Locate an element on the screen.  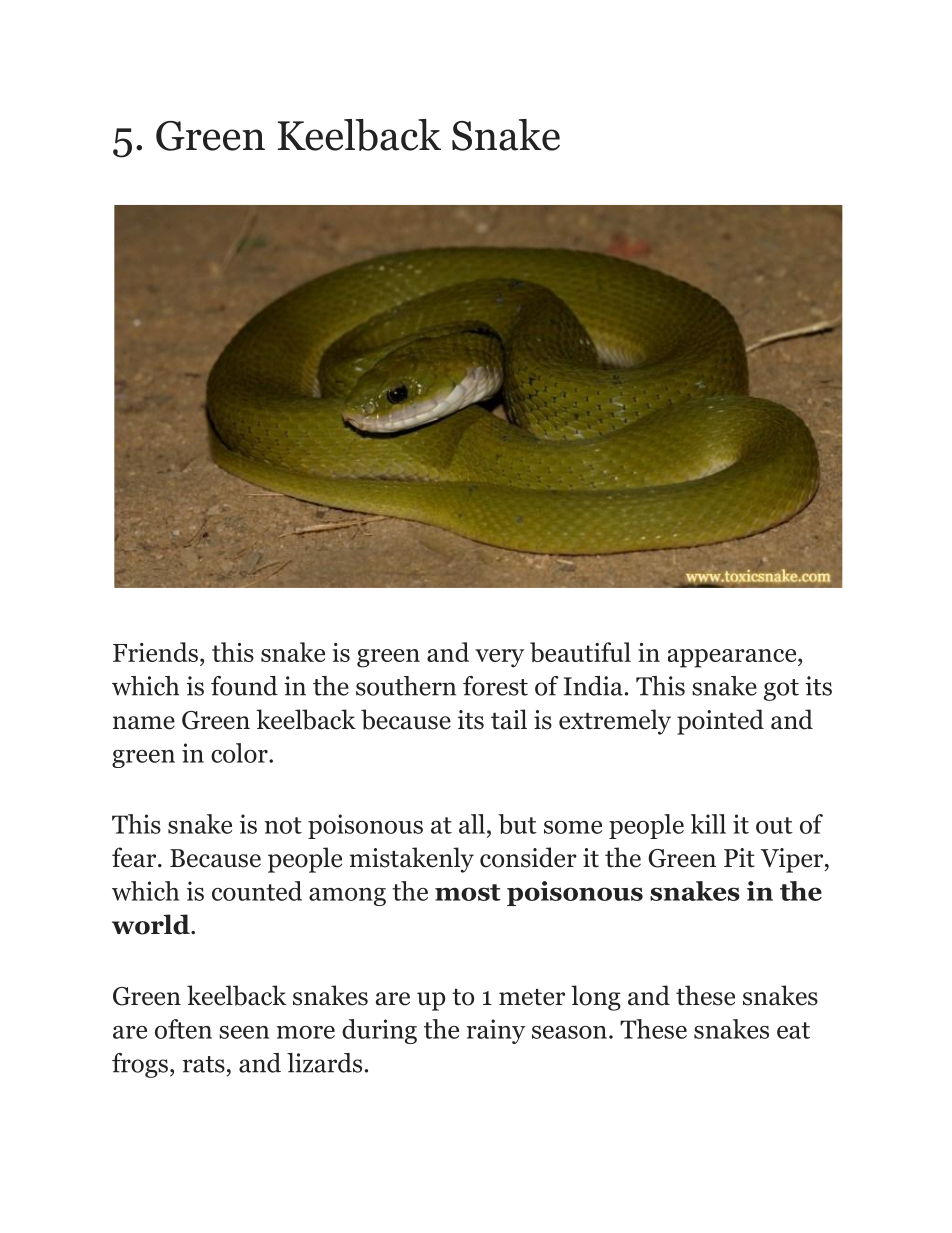
rats is located at coordinates (204, 1064).
